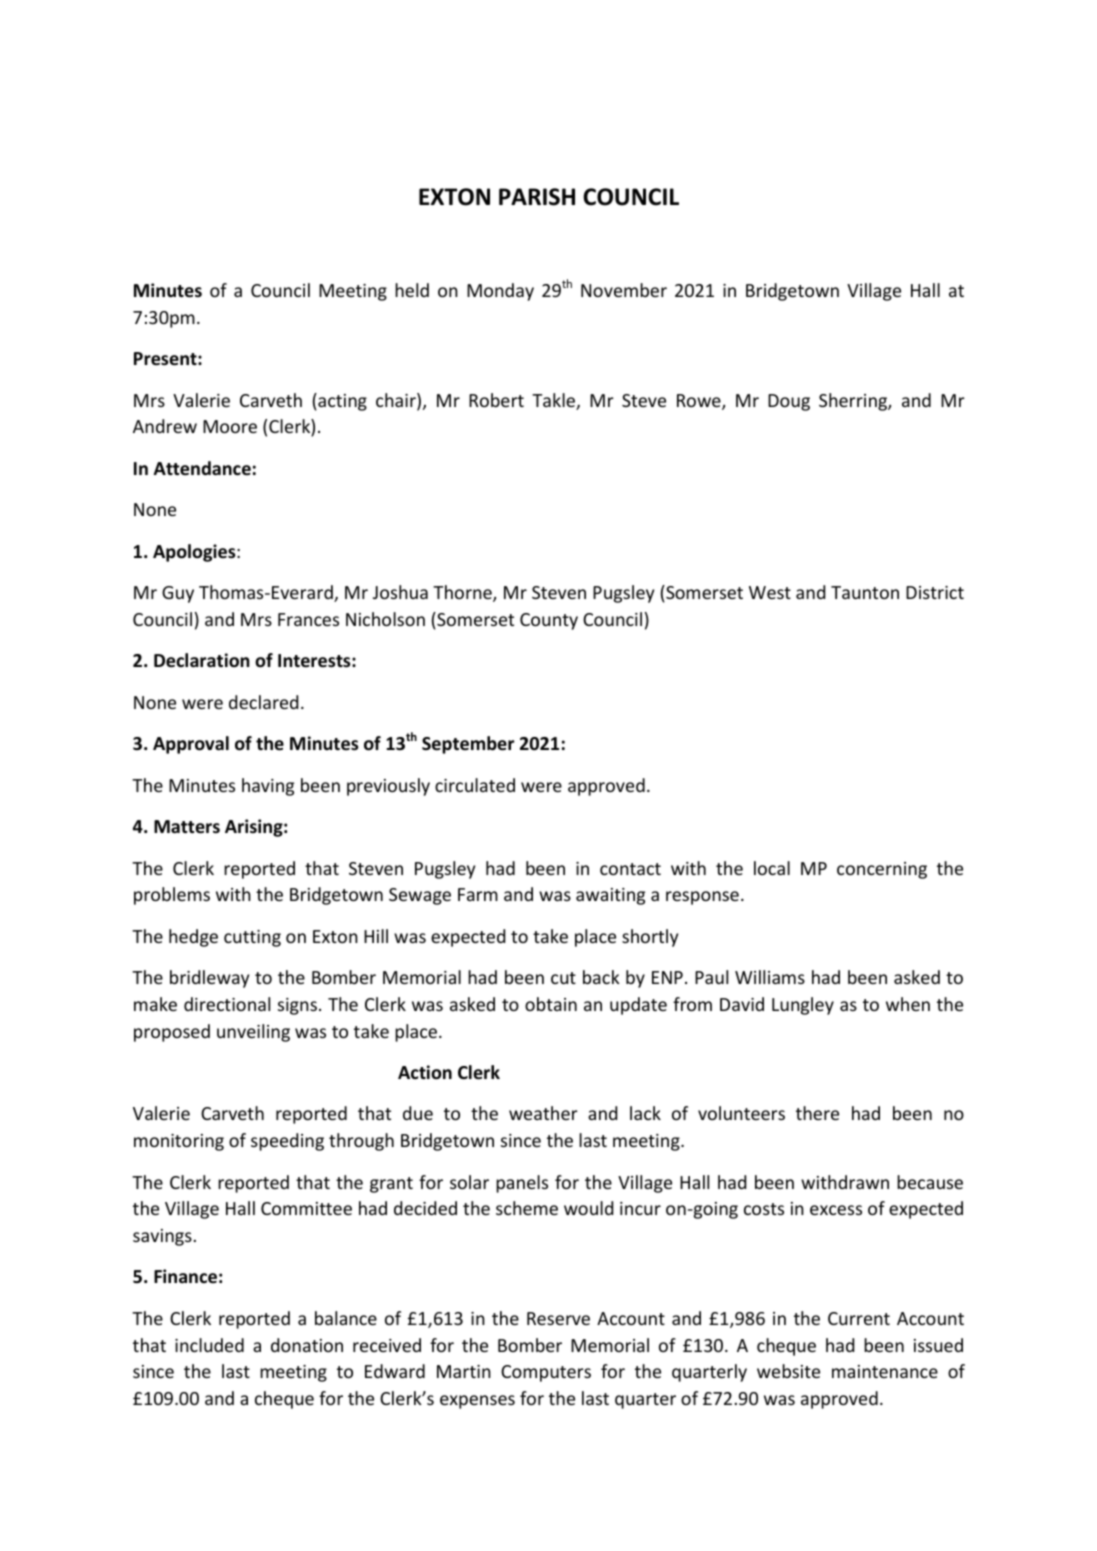 The image size is (1097, 1551). What do you see at coordinates (268, 787) in the document?
I see `having` at bounding box center [268, 787].
